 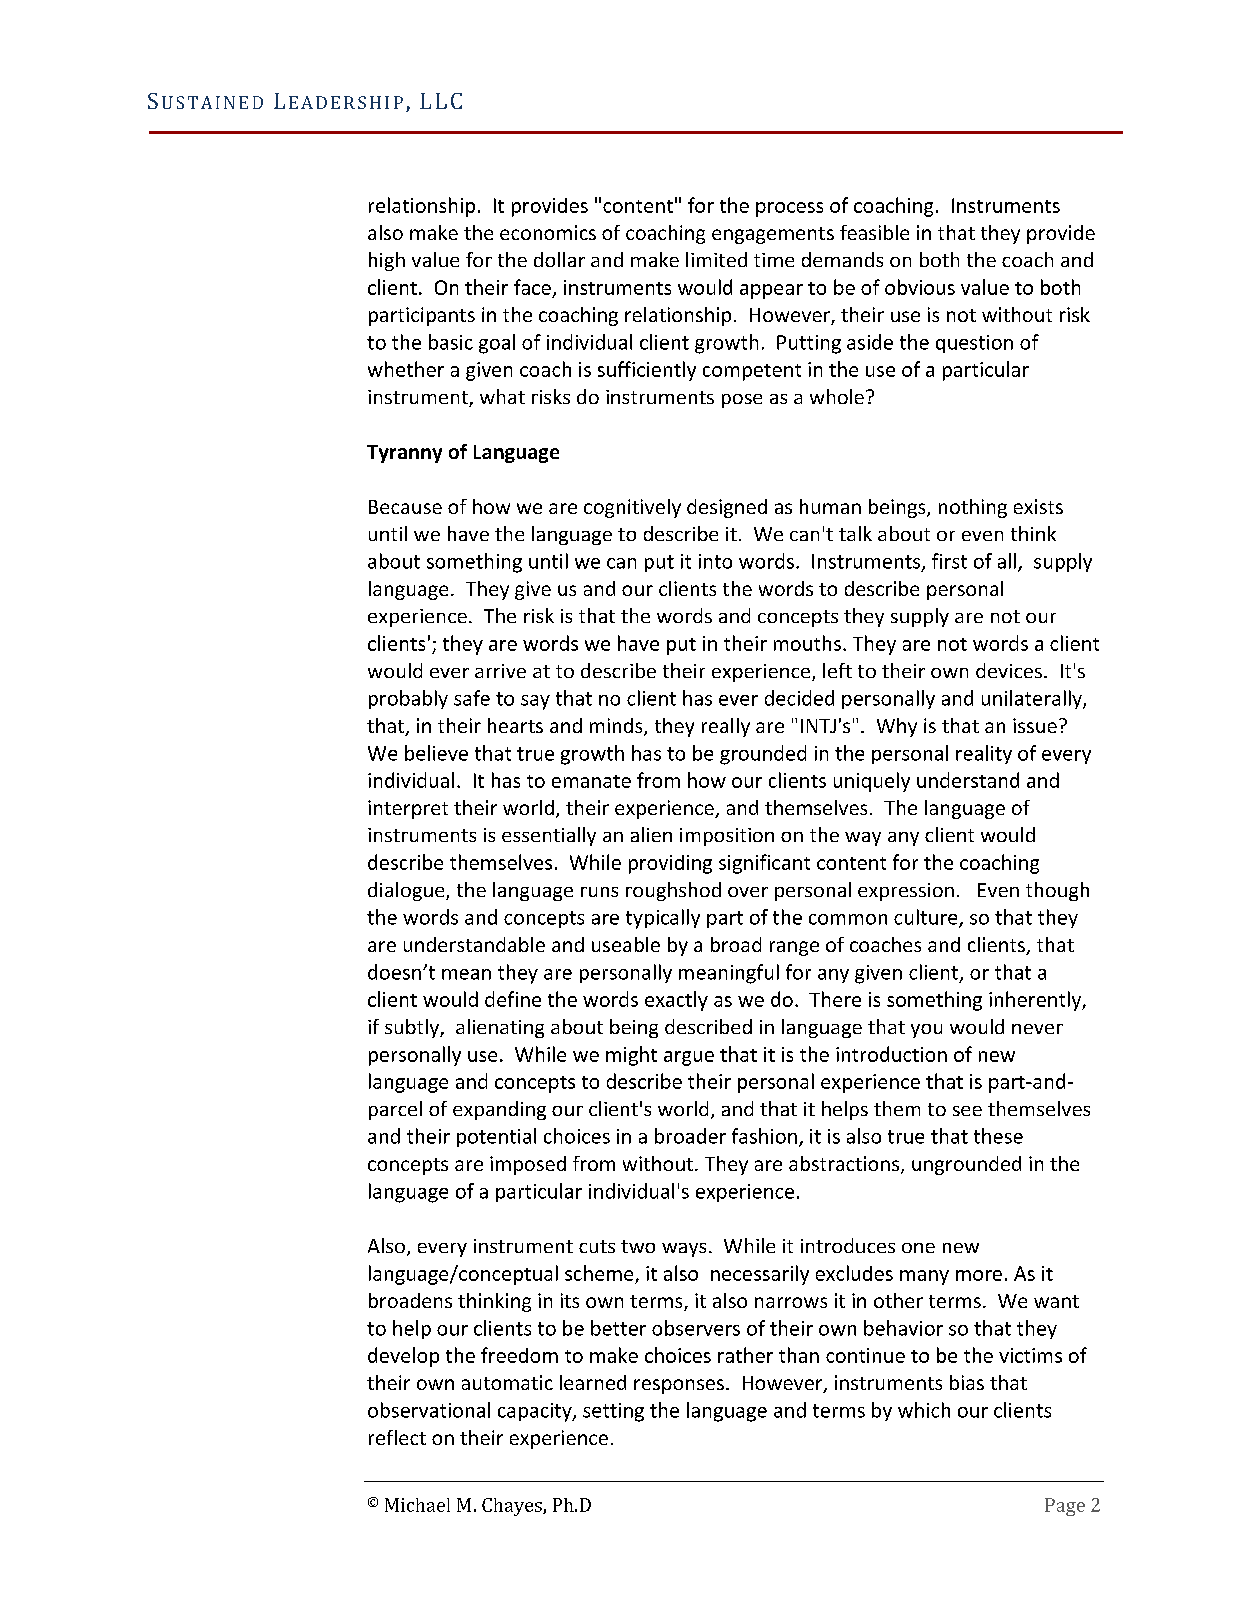 I want to click on feasible, so click(x=874, y=232).
